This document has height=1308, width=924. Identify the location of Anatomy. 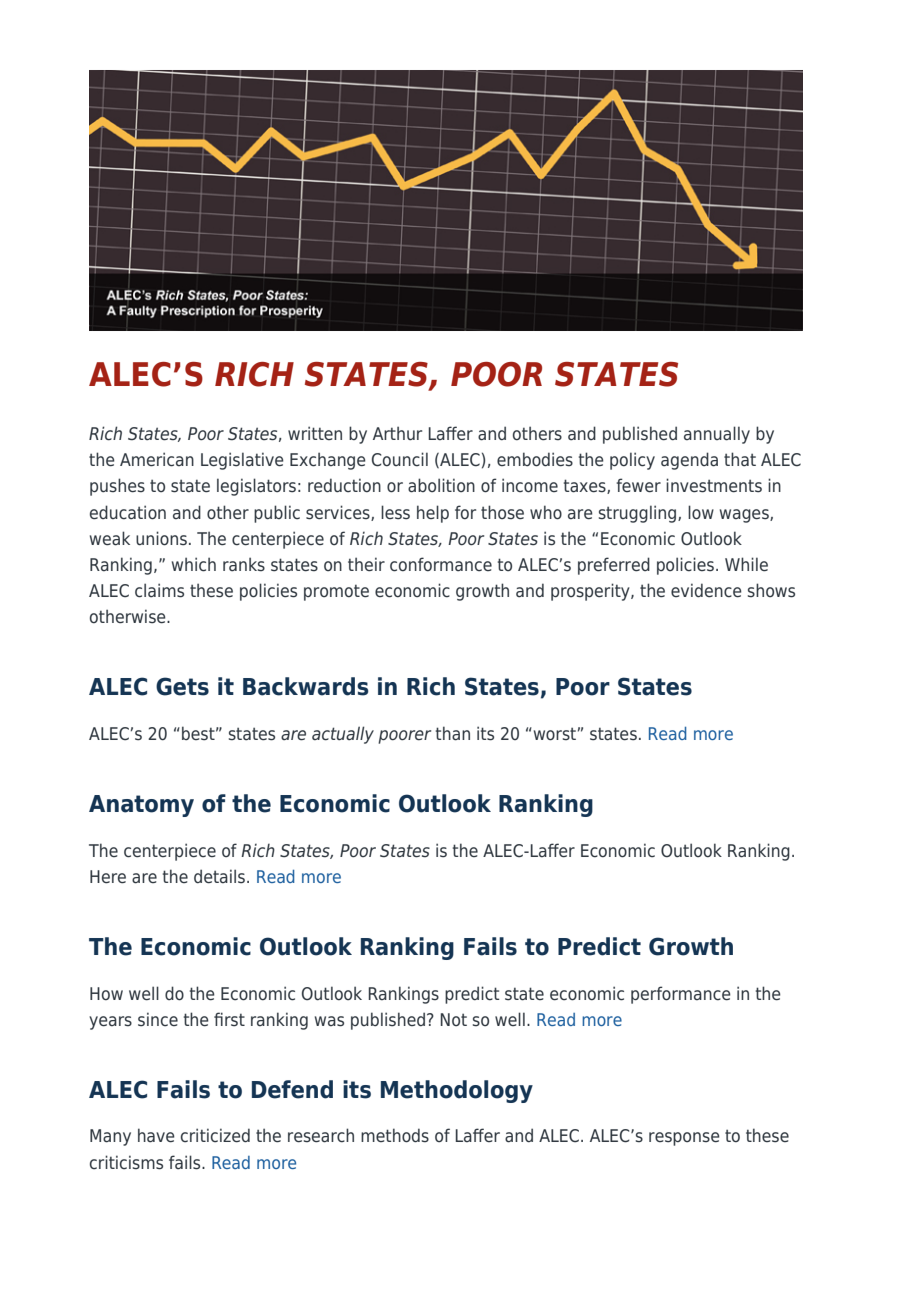
(141, 806).
